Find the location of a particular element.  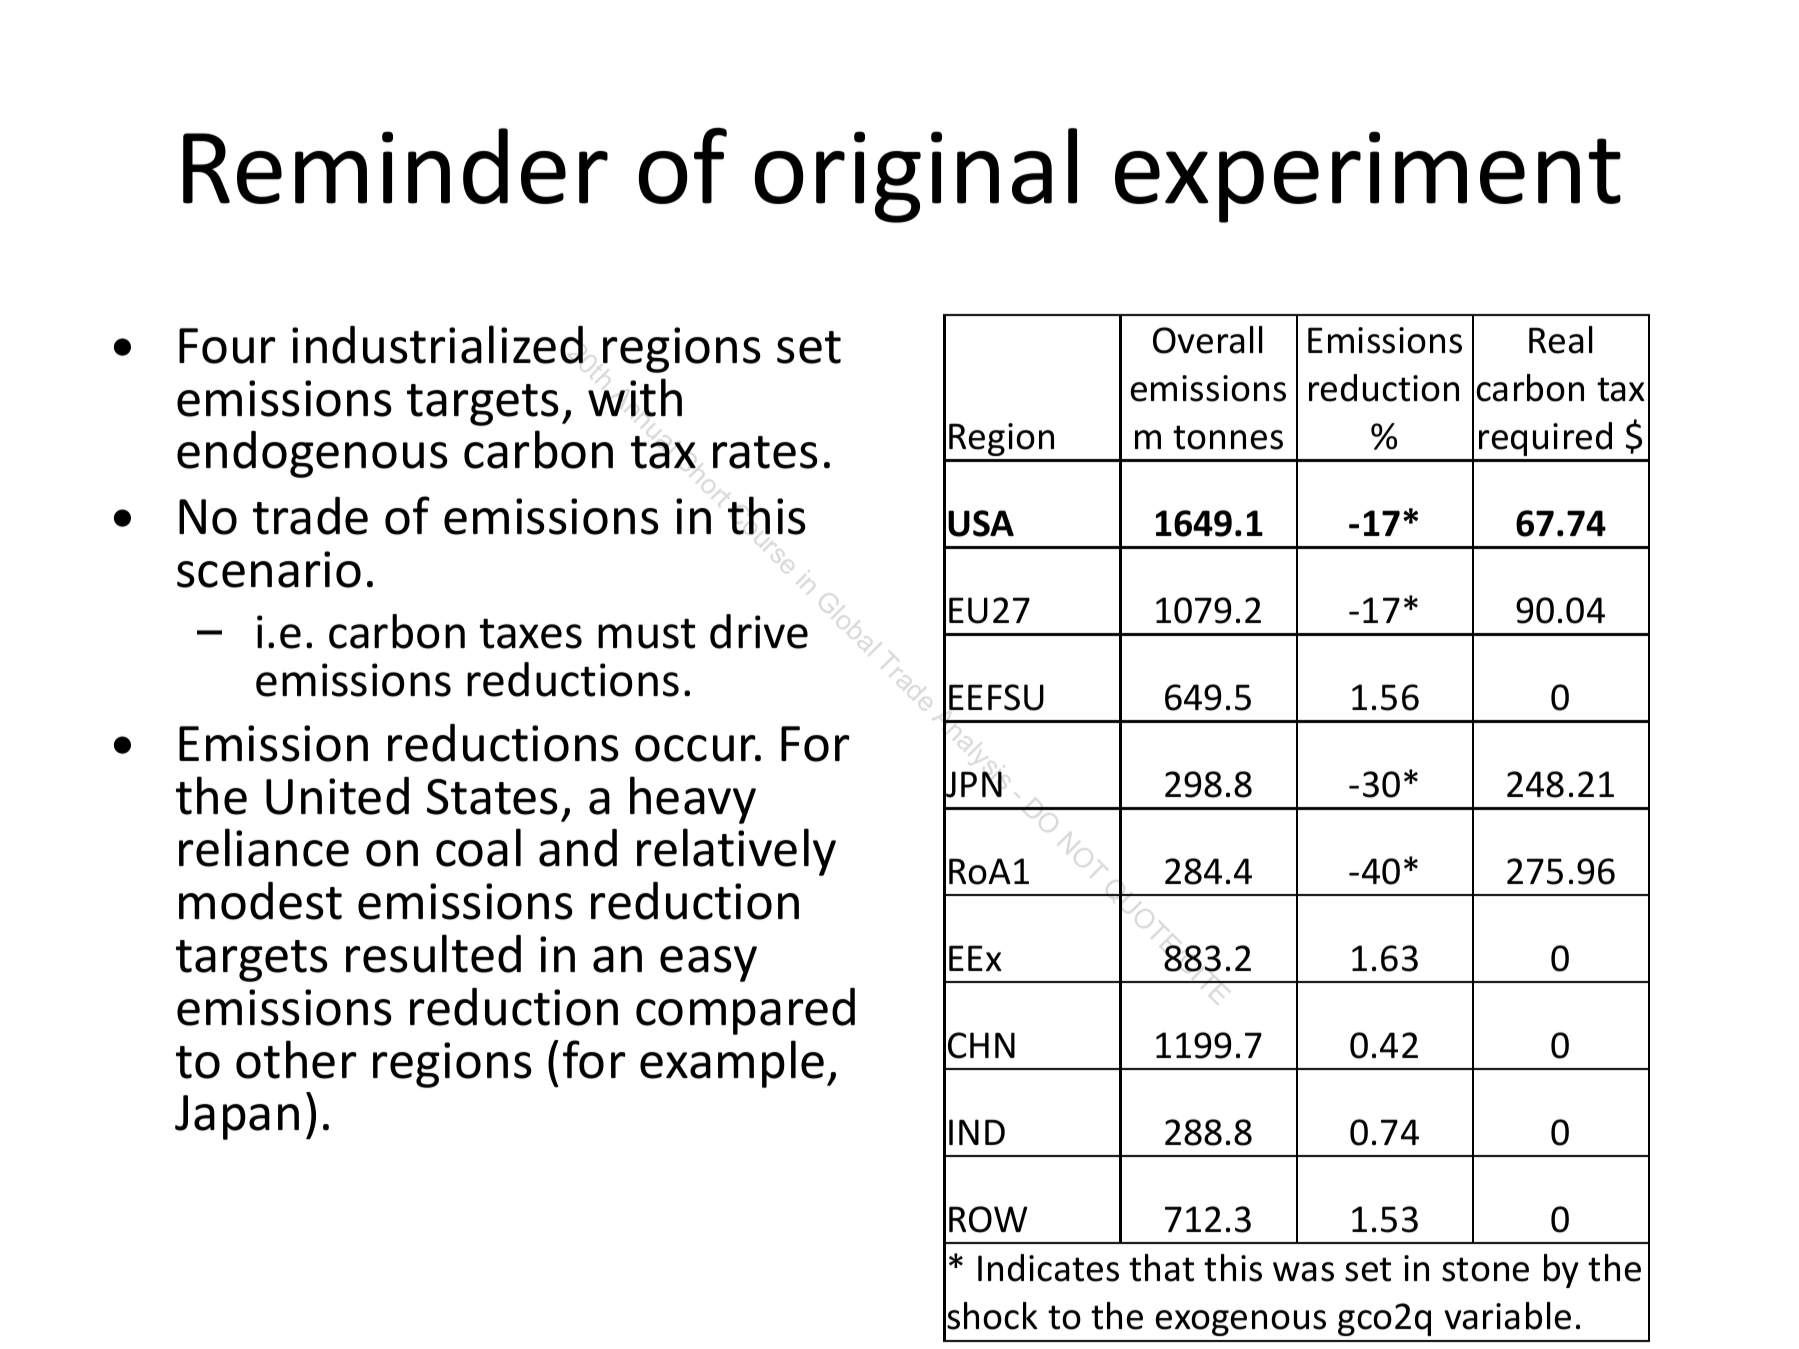

rates is located at coordinates (765, 452).
